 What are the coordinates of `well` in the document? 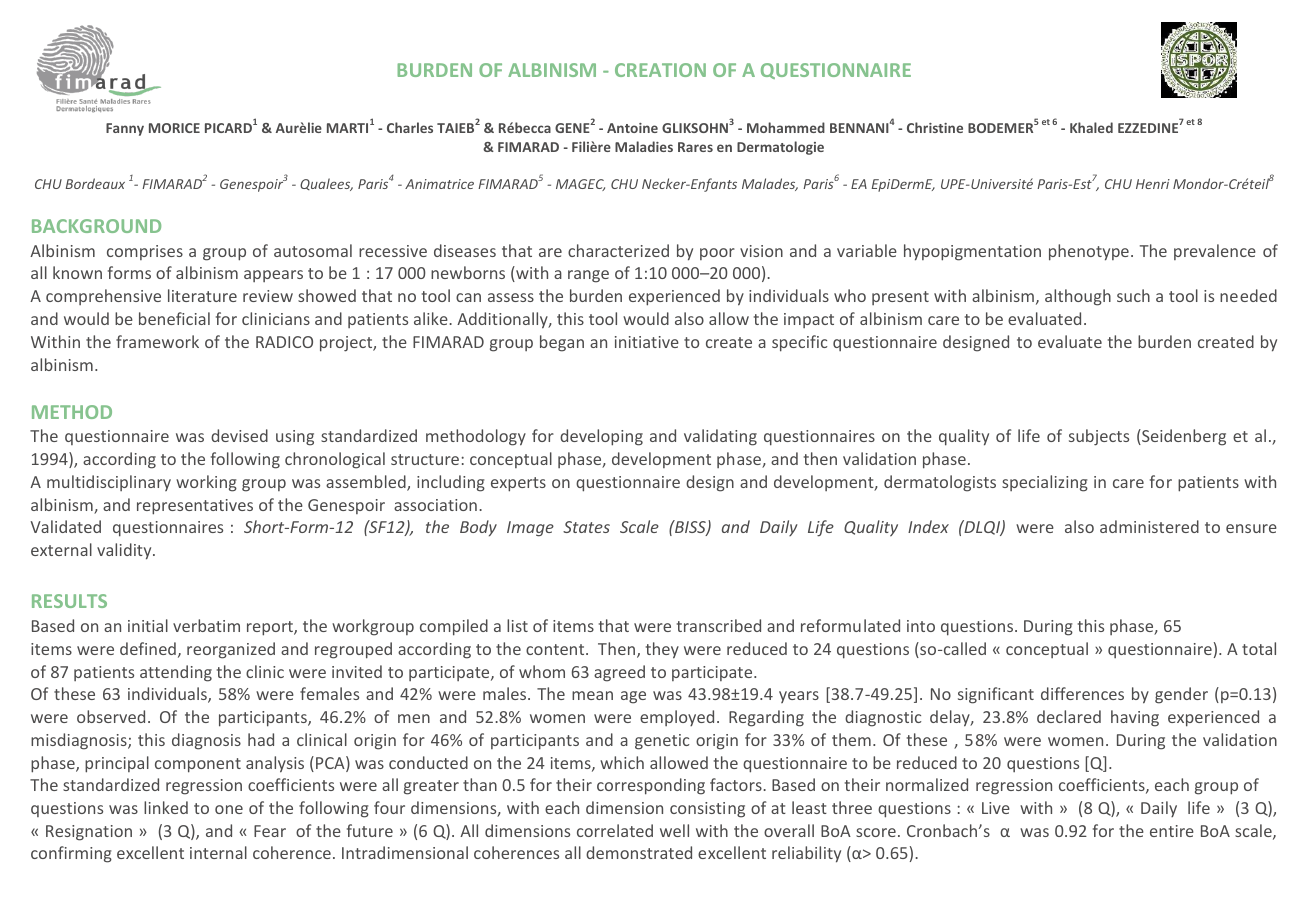 It's located at (674, 830).
